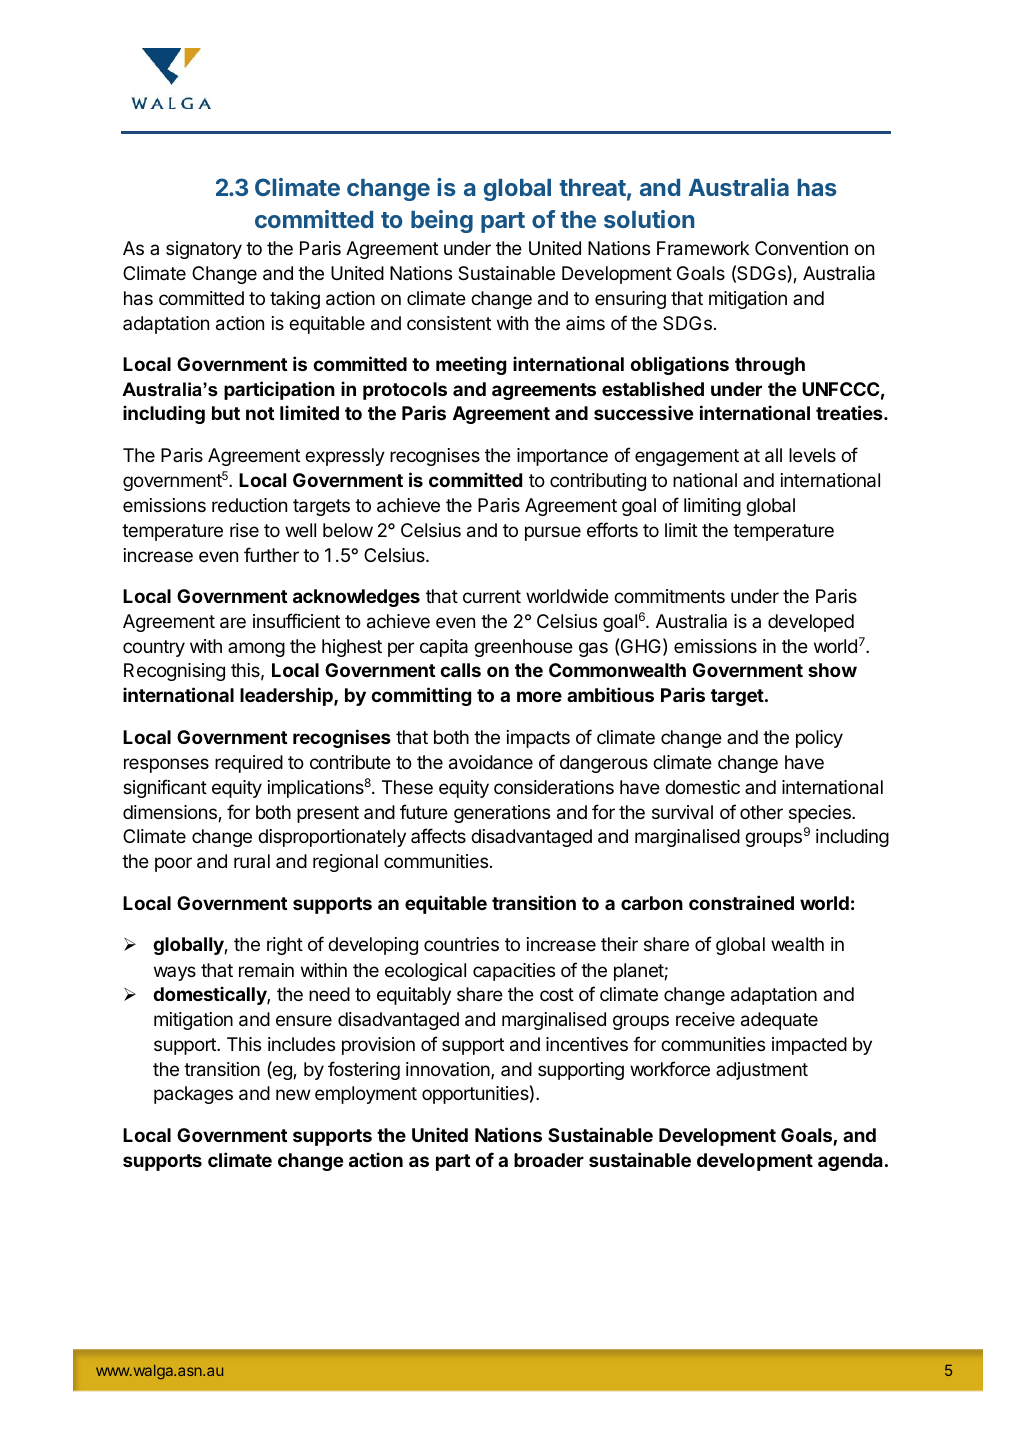 This screenshot has width=1013, height=1433. I want to click on signatory, so click(204, 250).
